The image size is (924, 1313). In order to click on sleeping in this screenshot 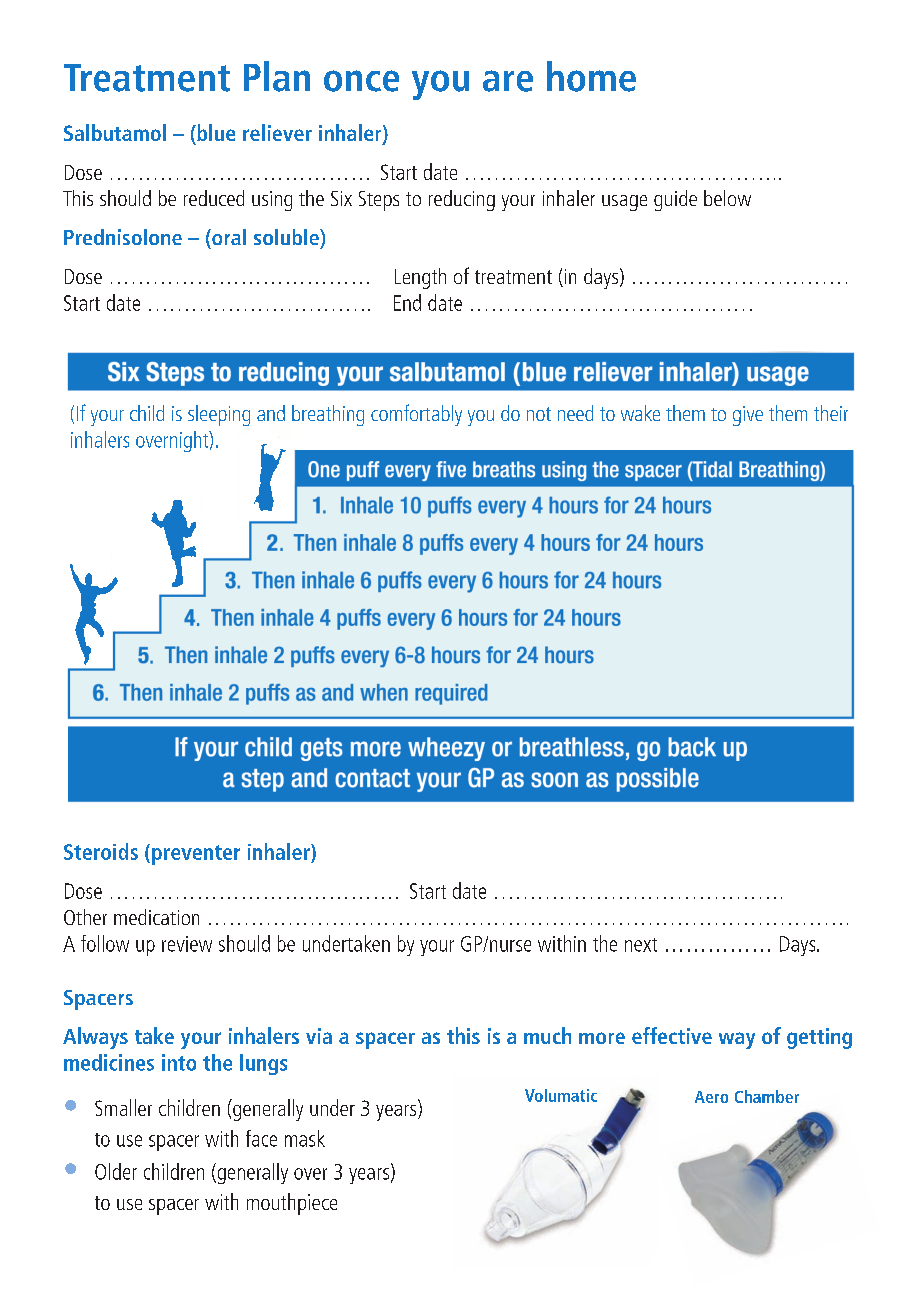, I will do `click(219, 415)`.
